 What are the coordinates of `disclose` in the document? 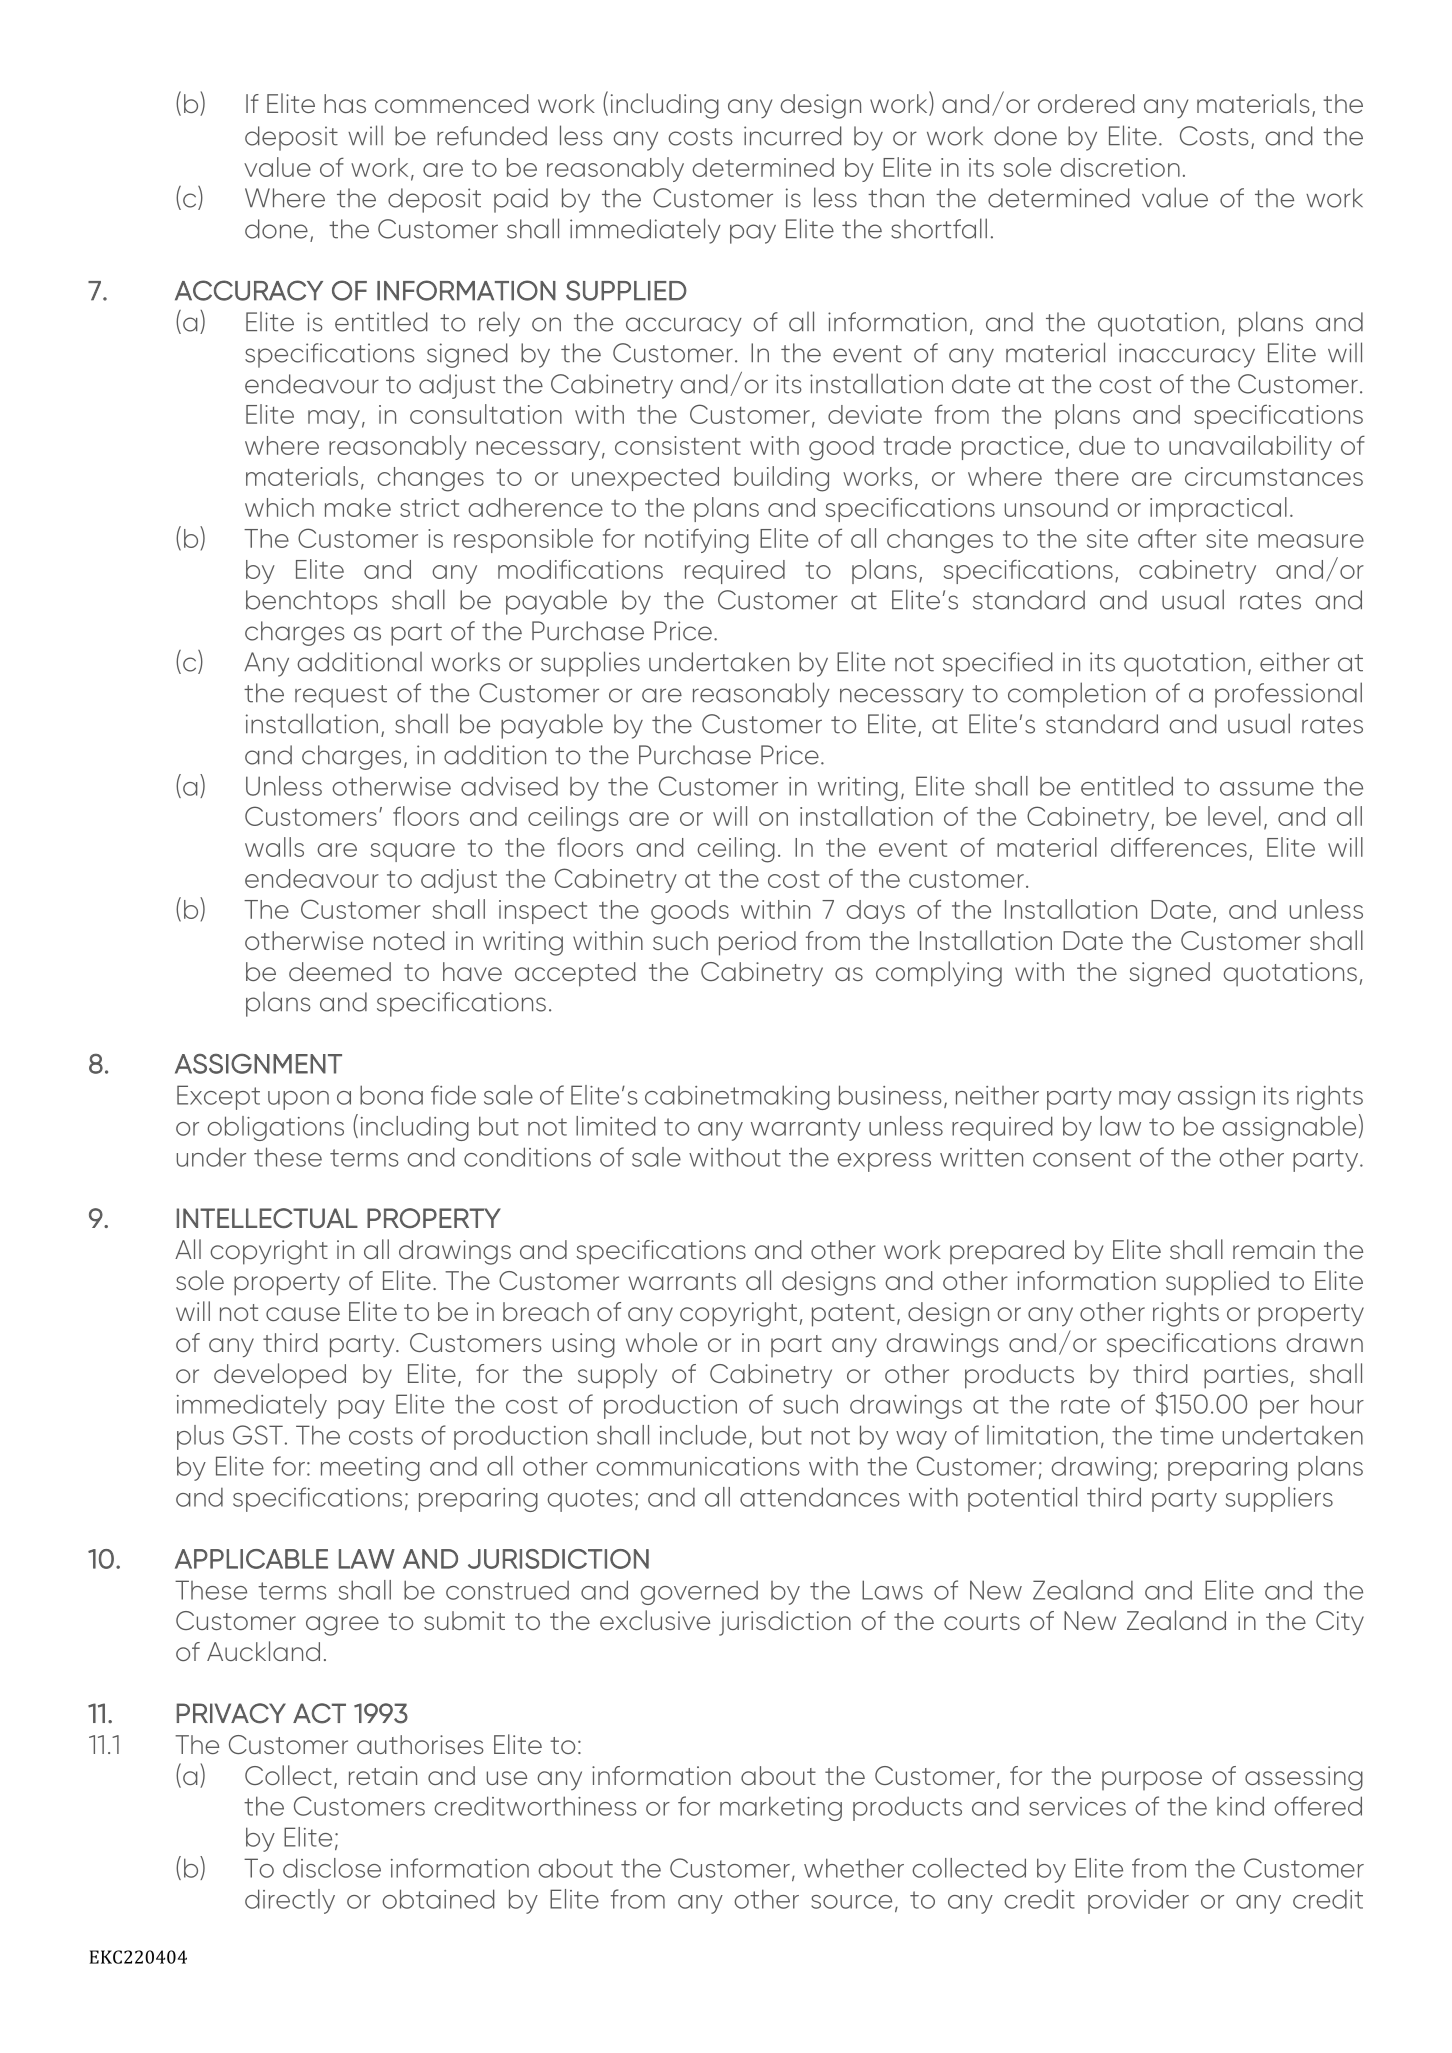 It's located at (332, 1868).
